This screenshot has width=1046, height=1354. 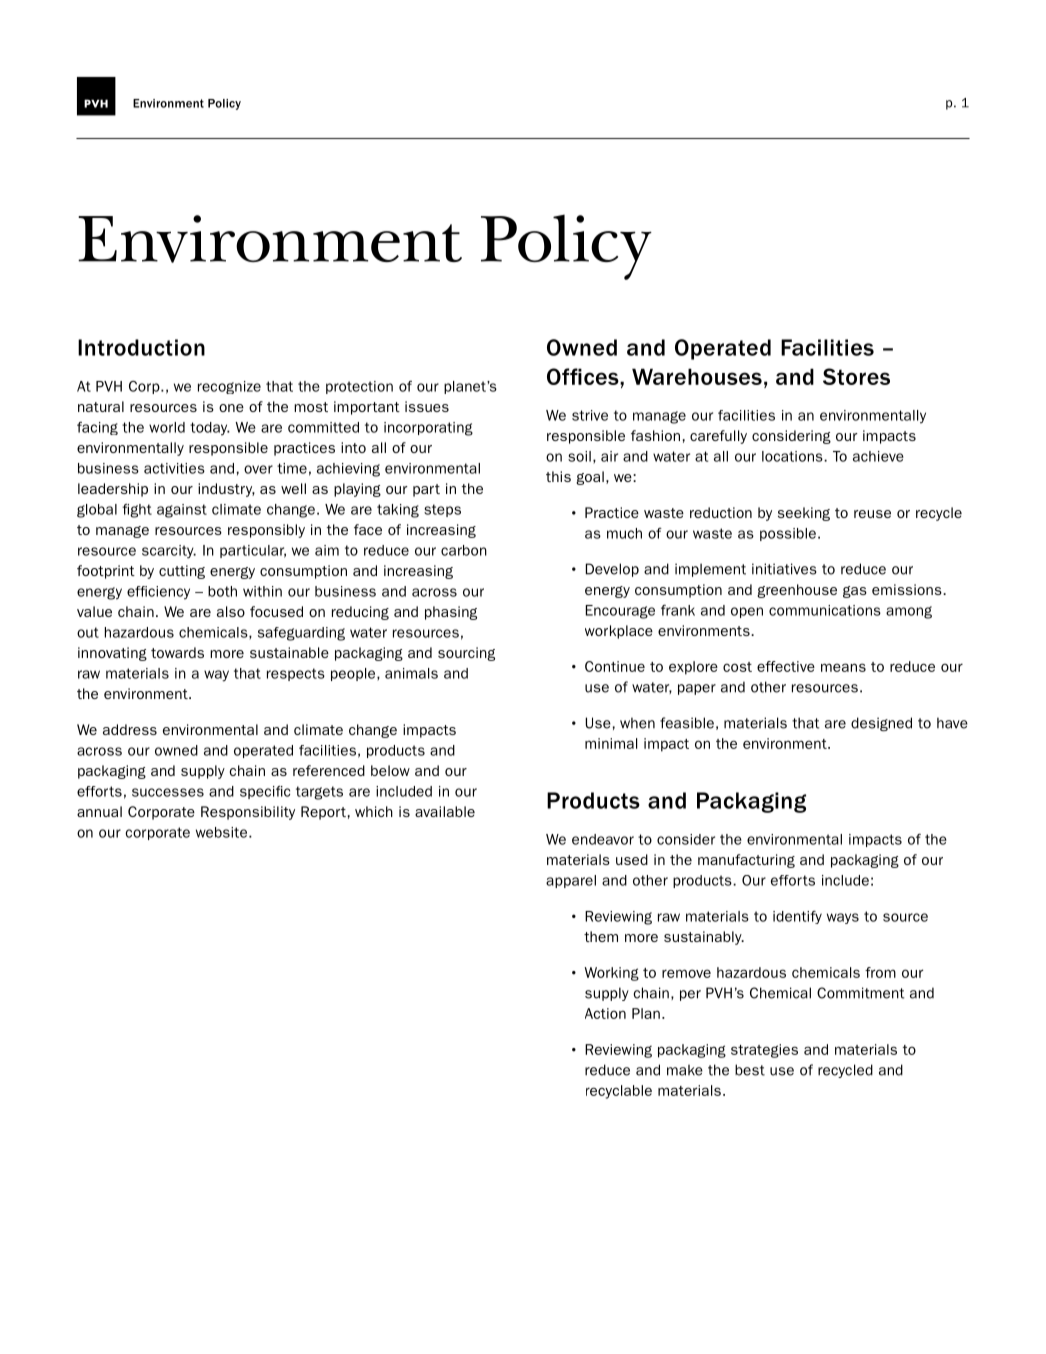 I want to click on recyclable, so click(x=619, y=1092).
